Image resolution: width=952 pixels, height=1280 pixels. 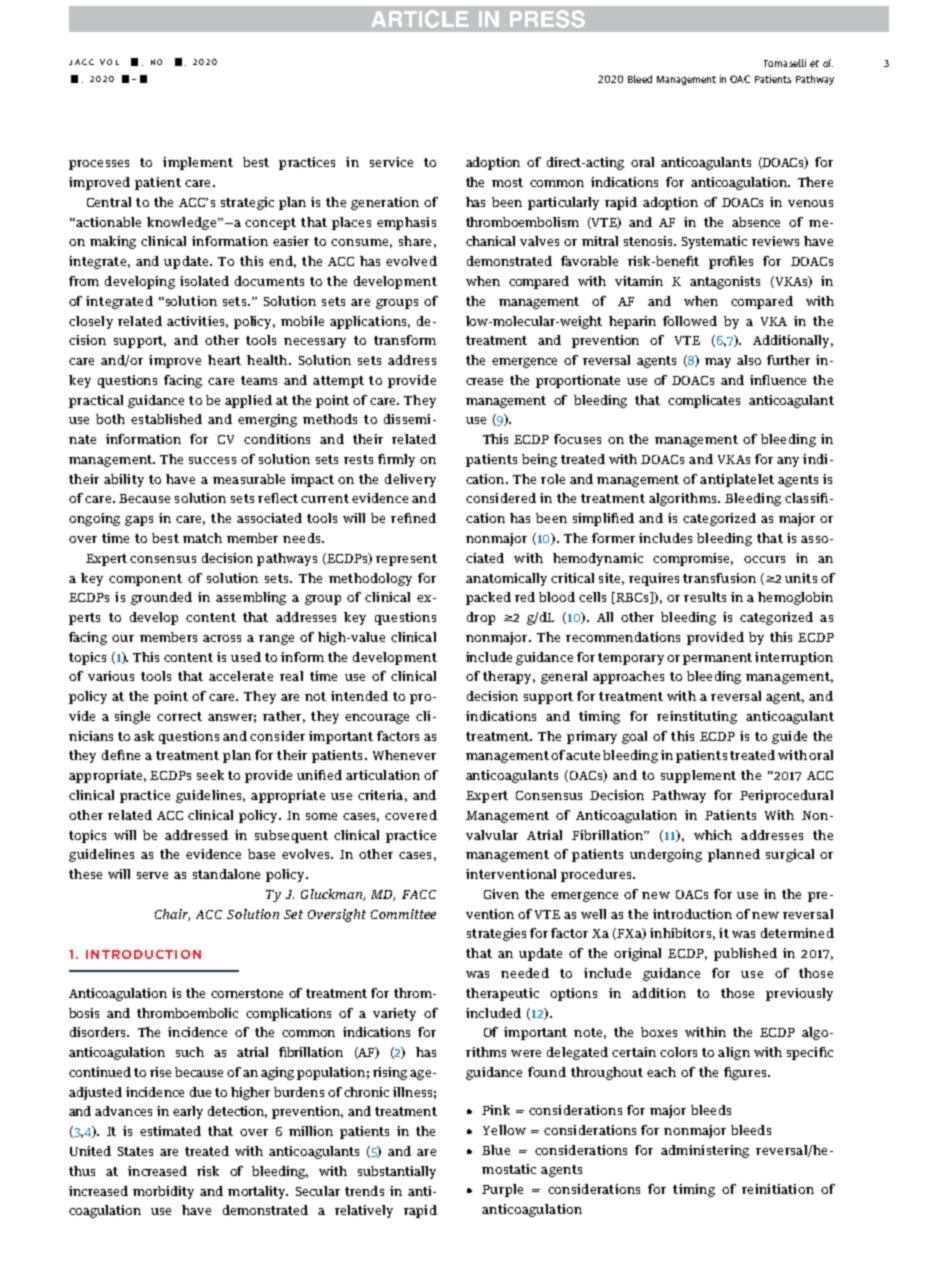 What do you see at coordinates (172, 915) in the document?
I see `Chair` at bounding box center [172, 915].
